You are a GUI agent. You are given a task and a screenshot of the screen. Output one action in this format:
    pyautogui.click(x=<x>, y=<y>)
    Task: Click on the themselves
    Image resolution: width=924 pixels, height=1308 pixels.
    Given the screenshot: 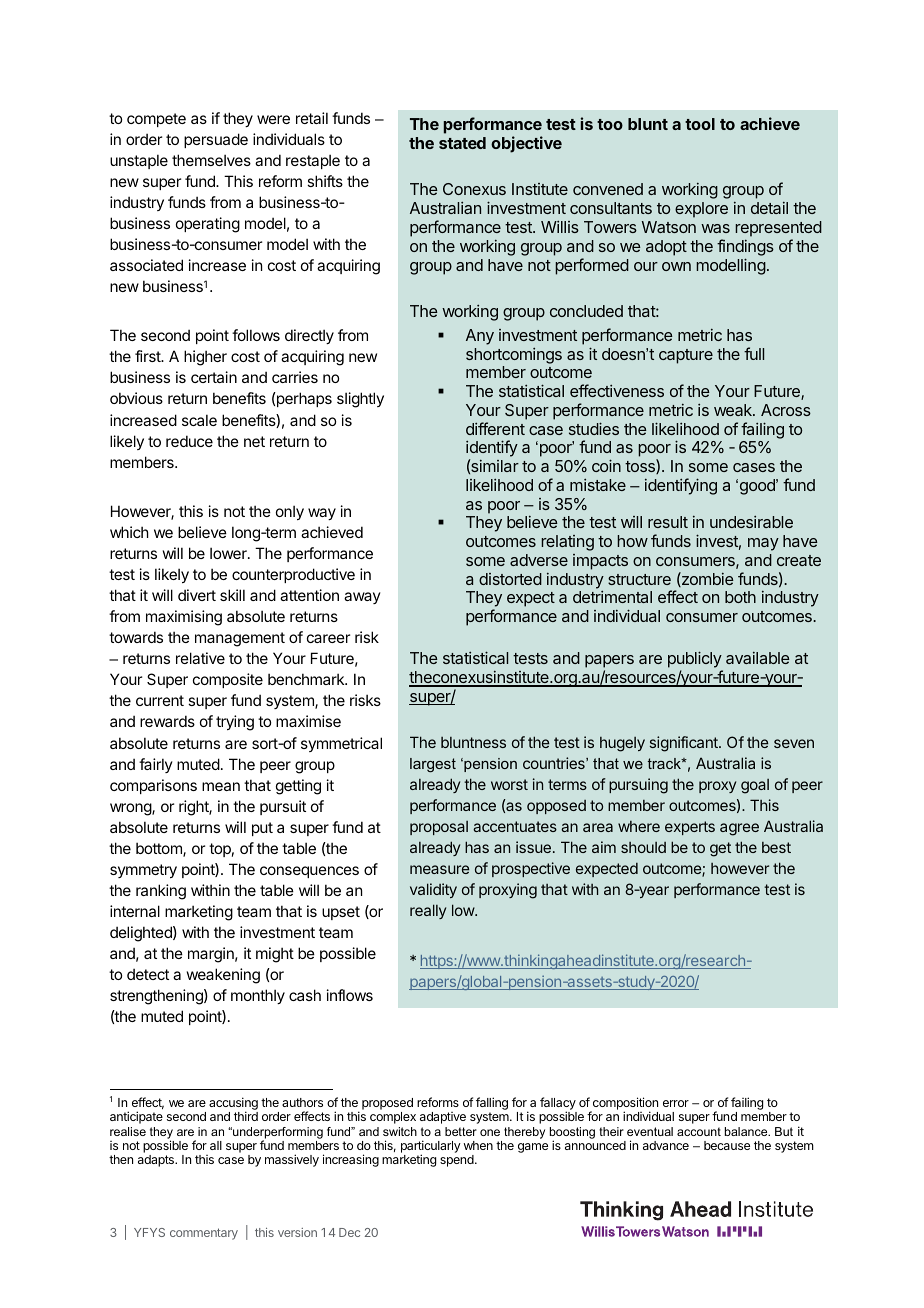 What is the action you would take?
    pyautogui.click(x=211, y=160)
